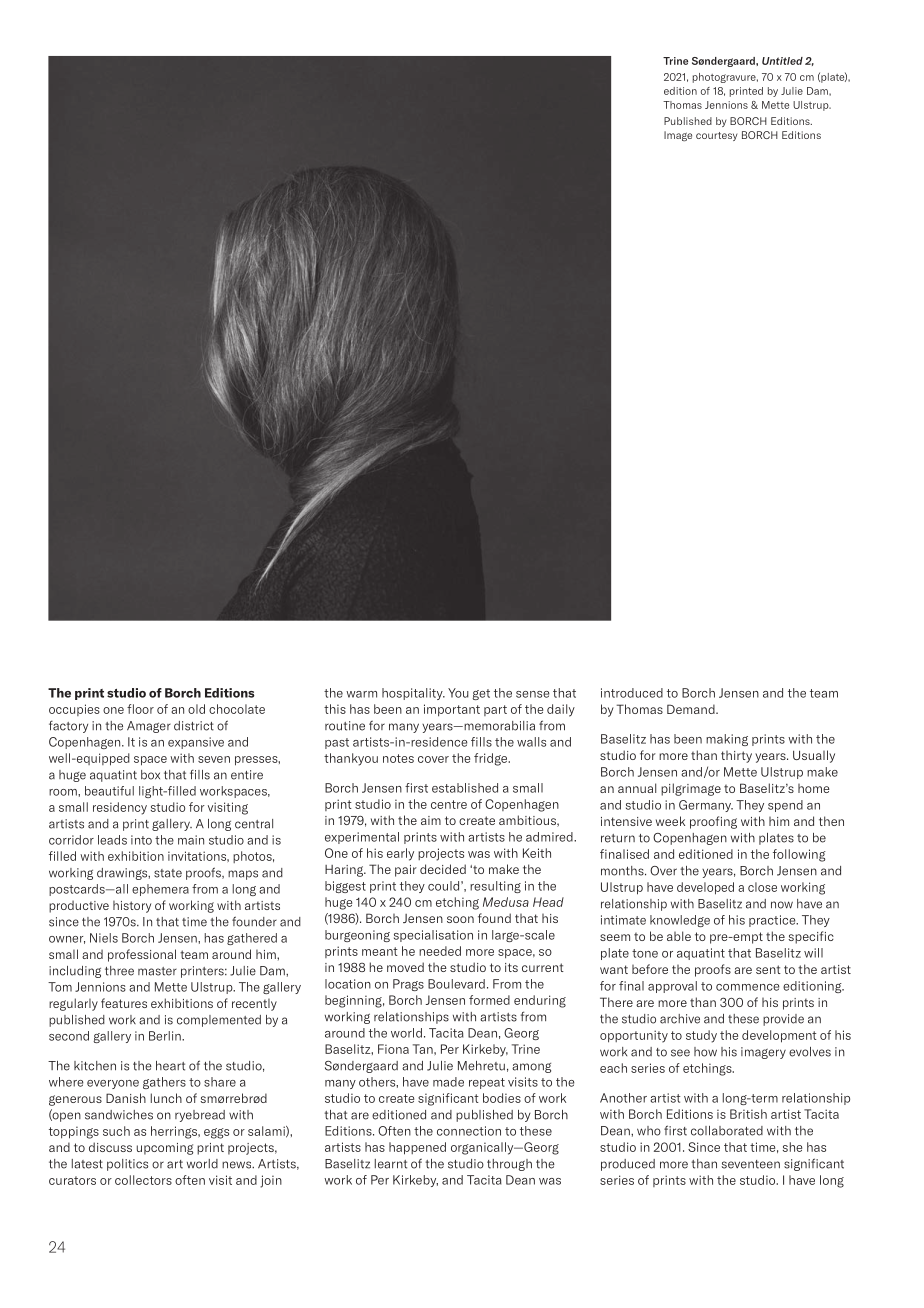 The image size is (924, 1308). I want to click on box, so click(150, 775).
